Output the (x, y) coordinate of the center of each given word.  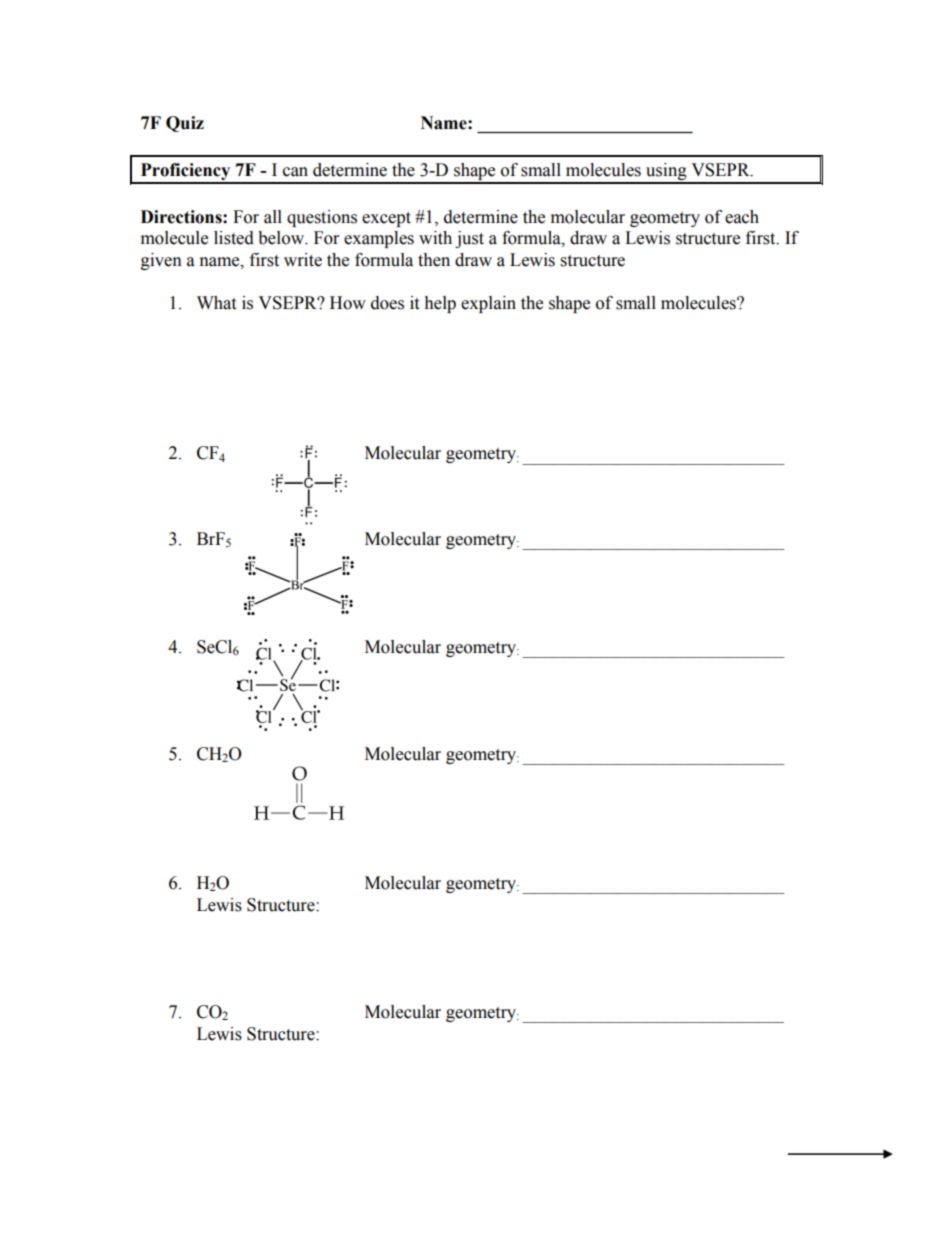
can (295, 172)
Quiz (185, 124)
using (666, 173)
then (434, 260)
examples (379, 239)
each (742, 217)
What (216, 303)
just (469, 239)
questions (322, 218)
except (386, 219)
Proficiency (185, 173)
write (303, 260)
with (435, 238)
